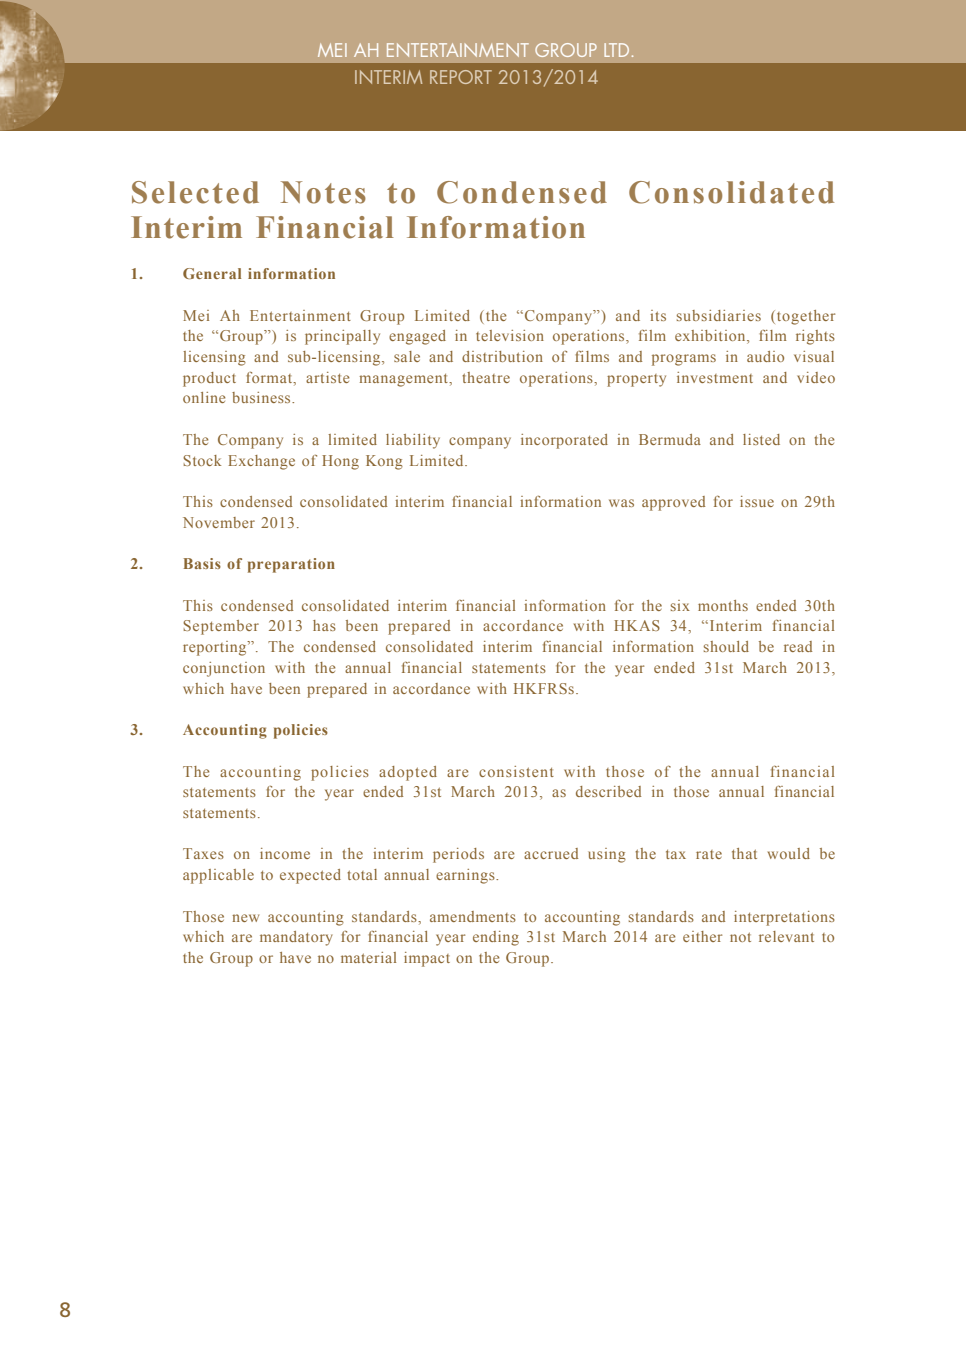 This screenshot has width=966, height=1371. Describe the element at coordinates (744, 853) in the screenshot. I see `that` at that location.
